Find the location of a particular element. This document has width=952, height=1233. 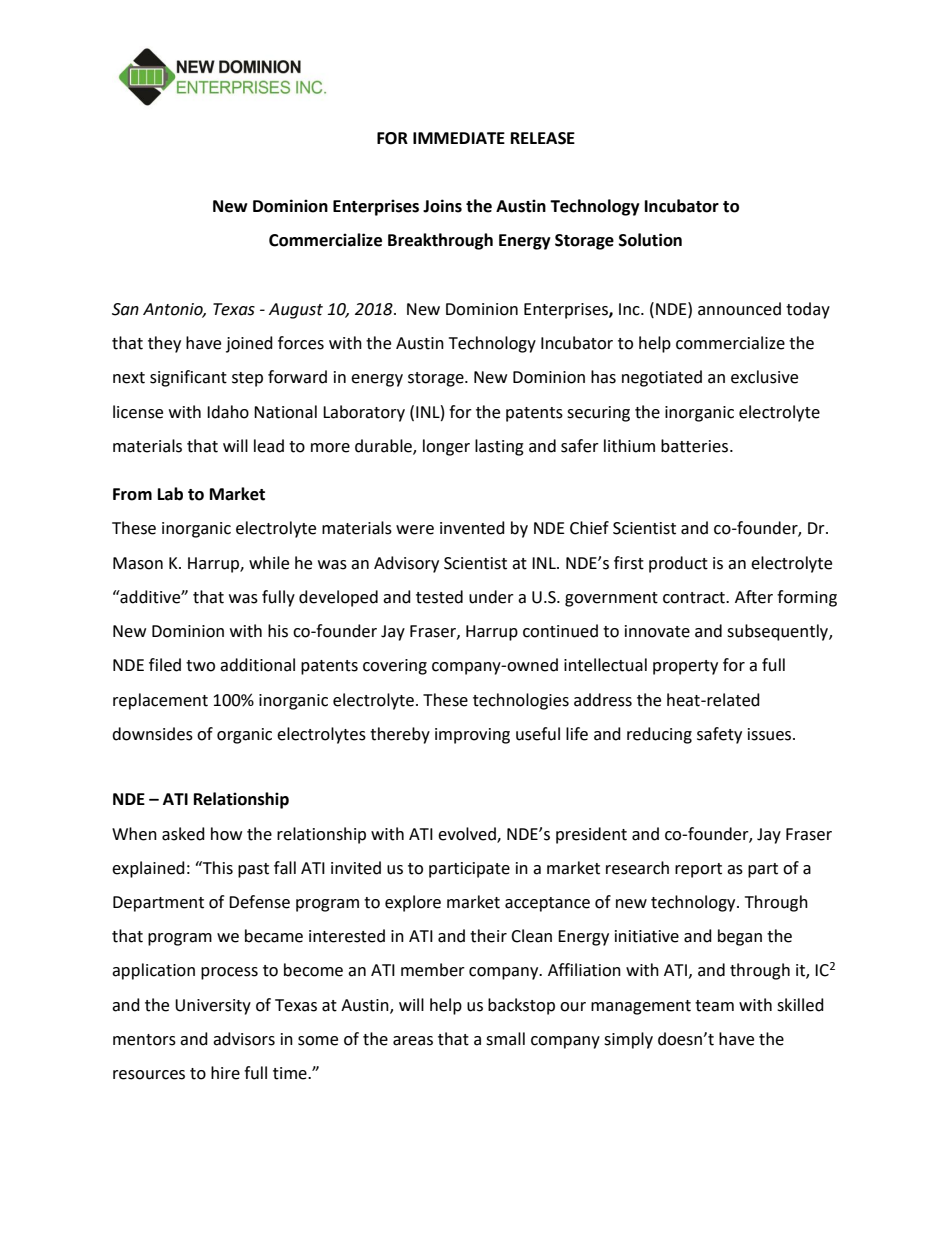

evolved is located at coordinates (468, 834).
